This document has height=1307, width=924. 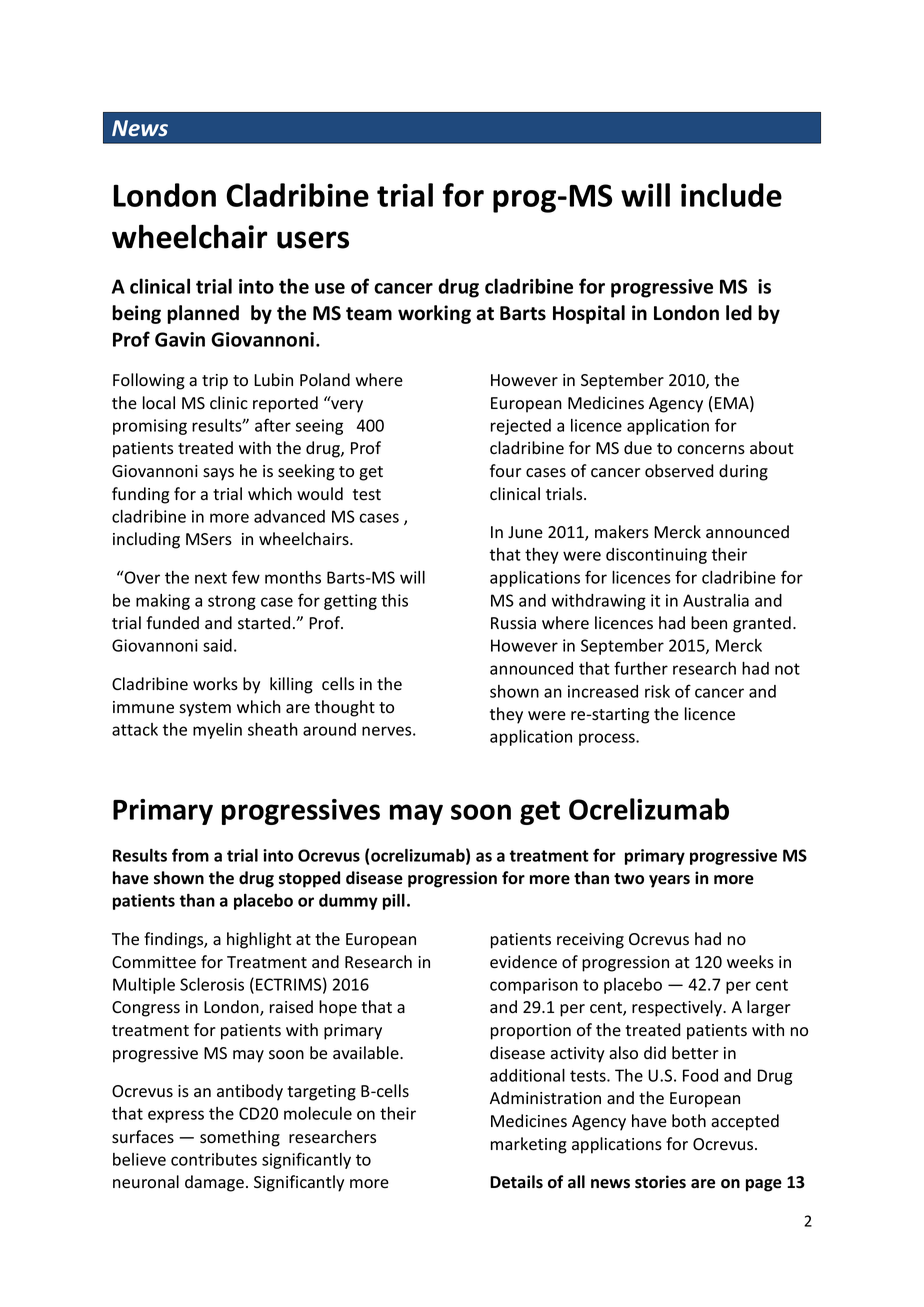 What do you see at coordinates (434, 314) in the document?
I see `working` at bounding box center [434, 314].
